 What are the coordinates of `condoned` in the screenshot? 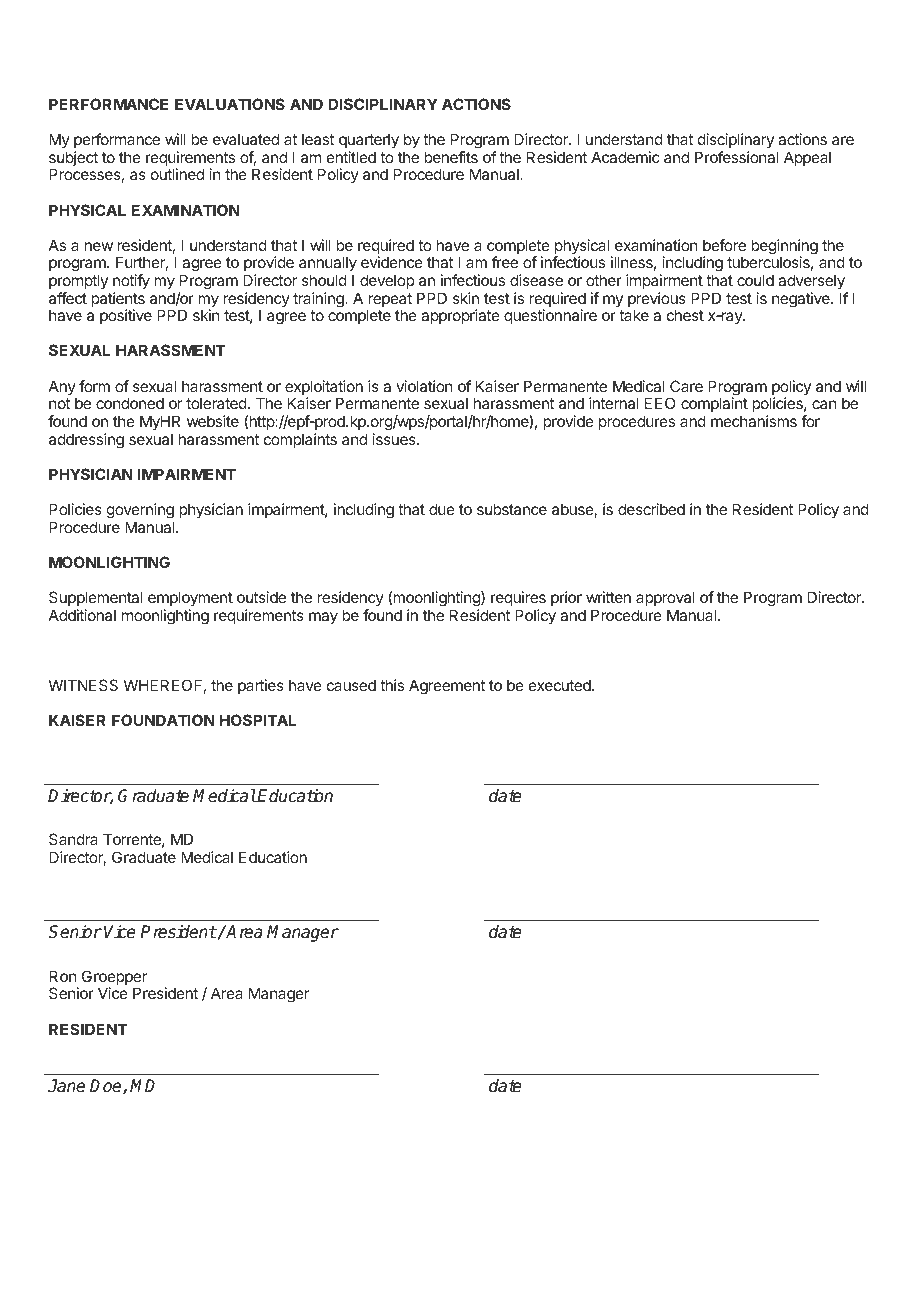 It's located at (130, 403).
